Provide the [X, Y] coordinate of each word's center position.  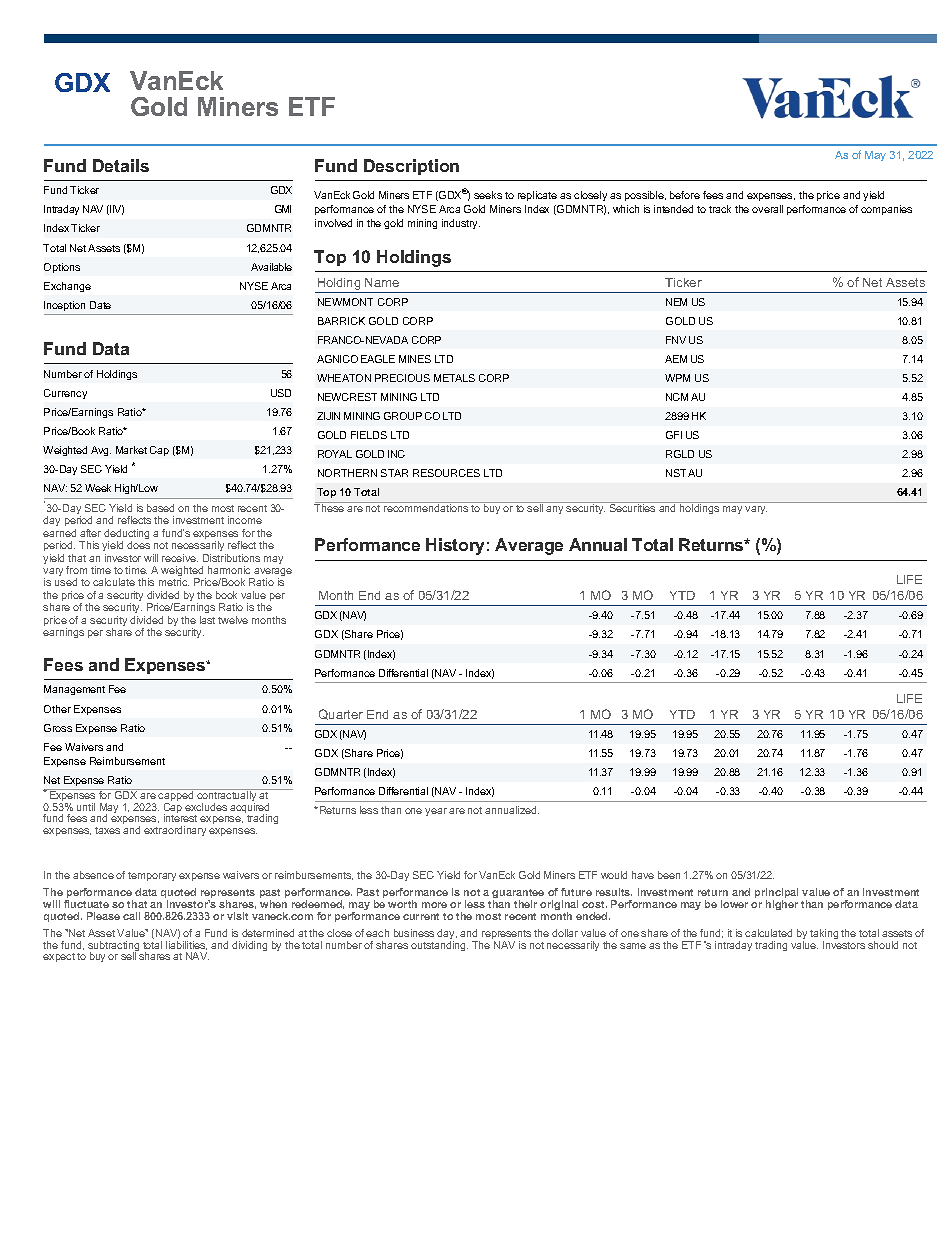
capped [176, 796]
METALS [454, 378]
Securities [632, 507]
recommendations [426, 507]
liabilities [186, 945]
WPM [677, 378]
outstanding [439, 946]
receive [180, 558]
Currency [65, 394]
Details [121, 165]
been [669, 875]
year [436, 812]
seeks [488, 195]
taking [824, 935]
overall [767, 209]
